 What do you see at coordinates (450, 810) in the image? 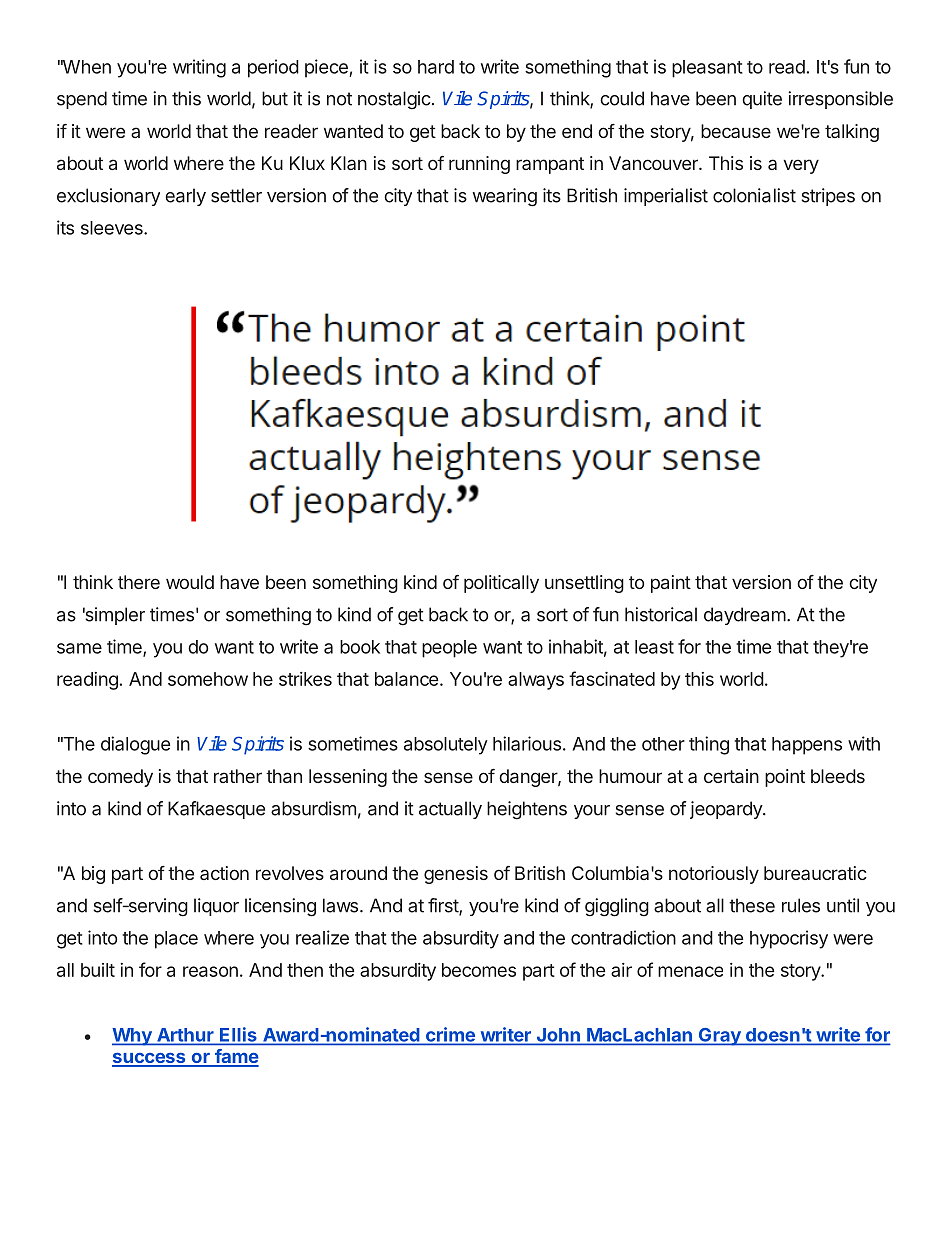
I see `actually` at bounding box center [450, 810].
